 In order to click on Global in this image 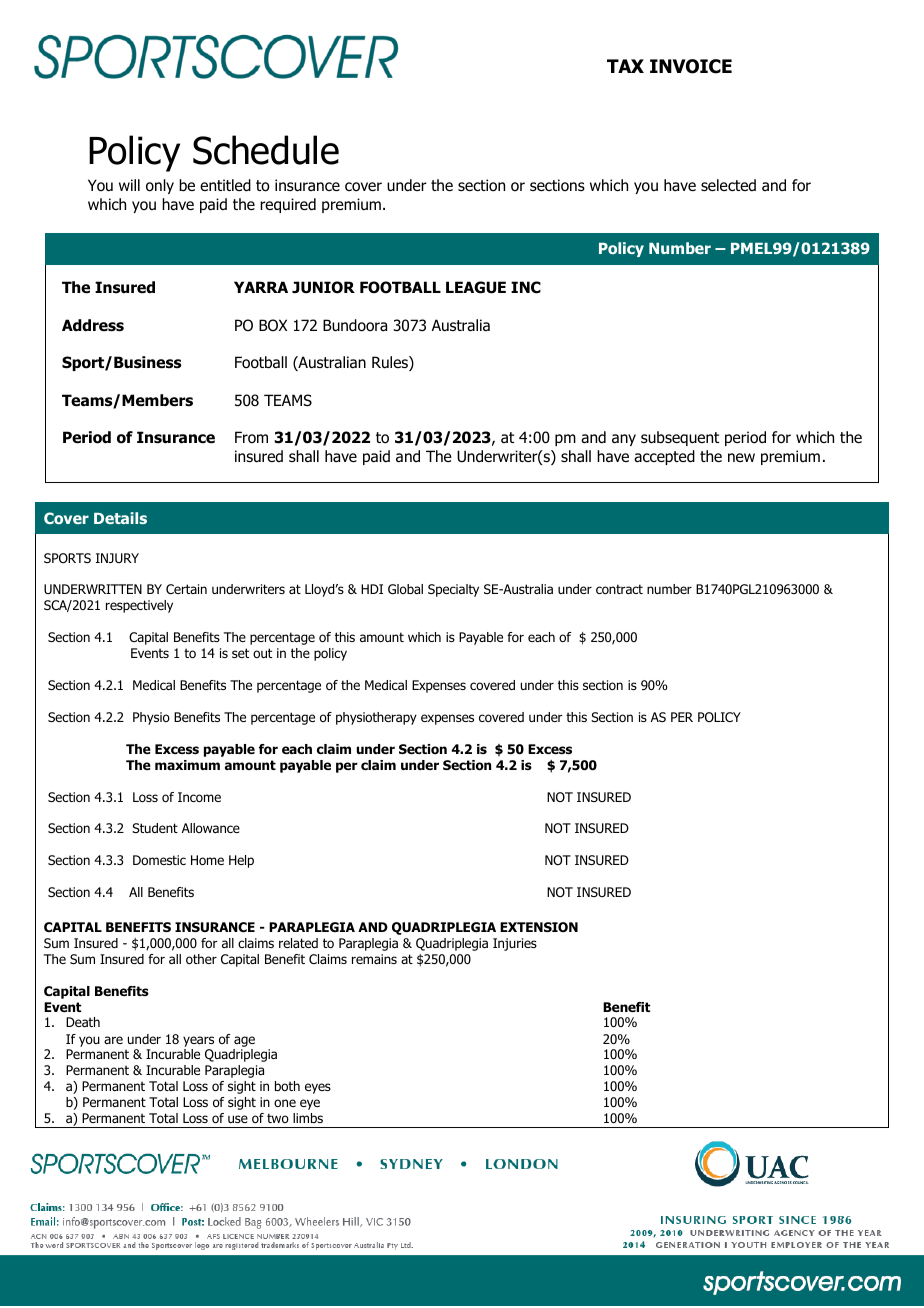, I will do `click(405, 589)`.
